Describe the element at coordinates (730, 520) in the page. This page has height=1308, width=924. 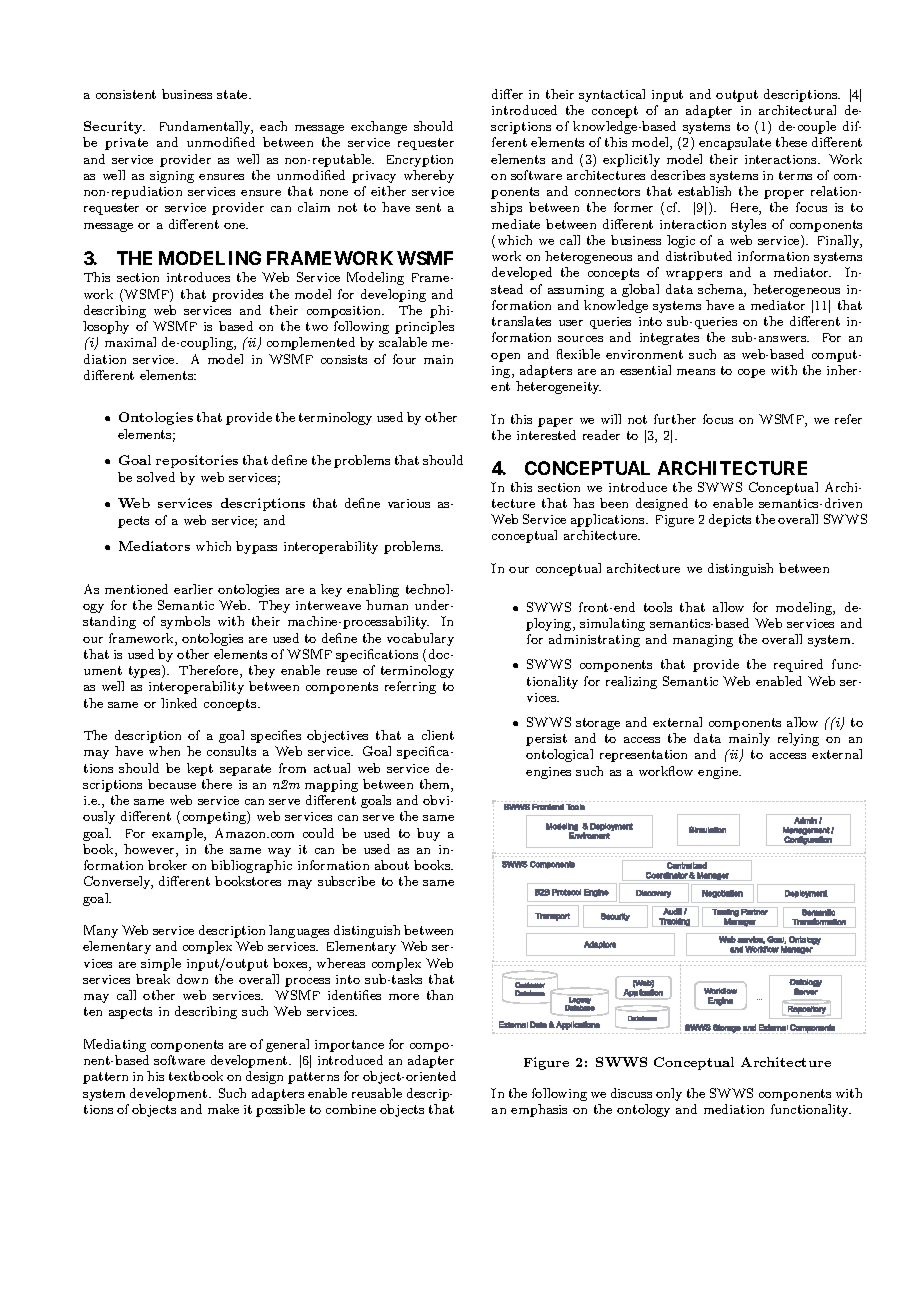
I see `depicts` at that location.
